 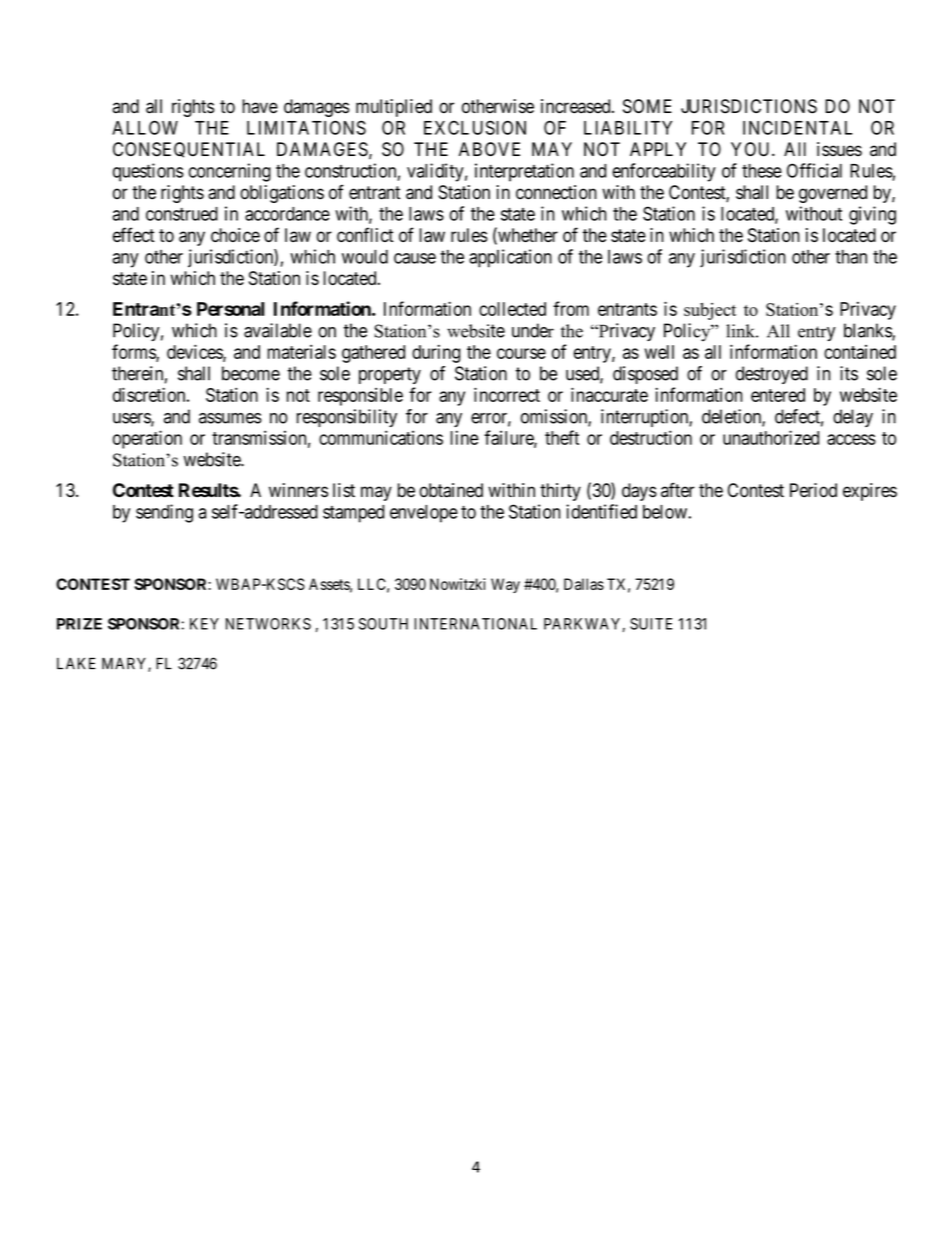 What do you see at coordinates (451, 490) in the document?
I see `obtained` at bounding box center [451, 490].
